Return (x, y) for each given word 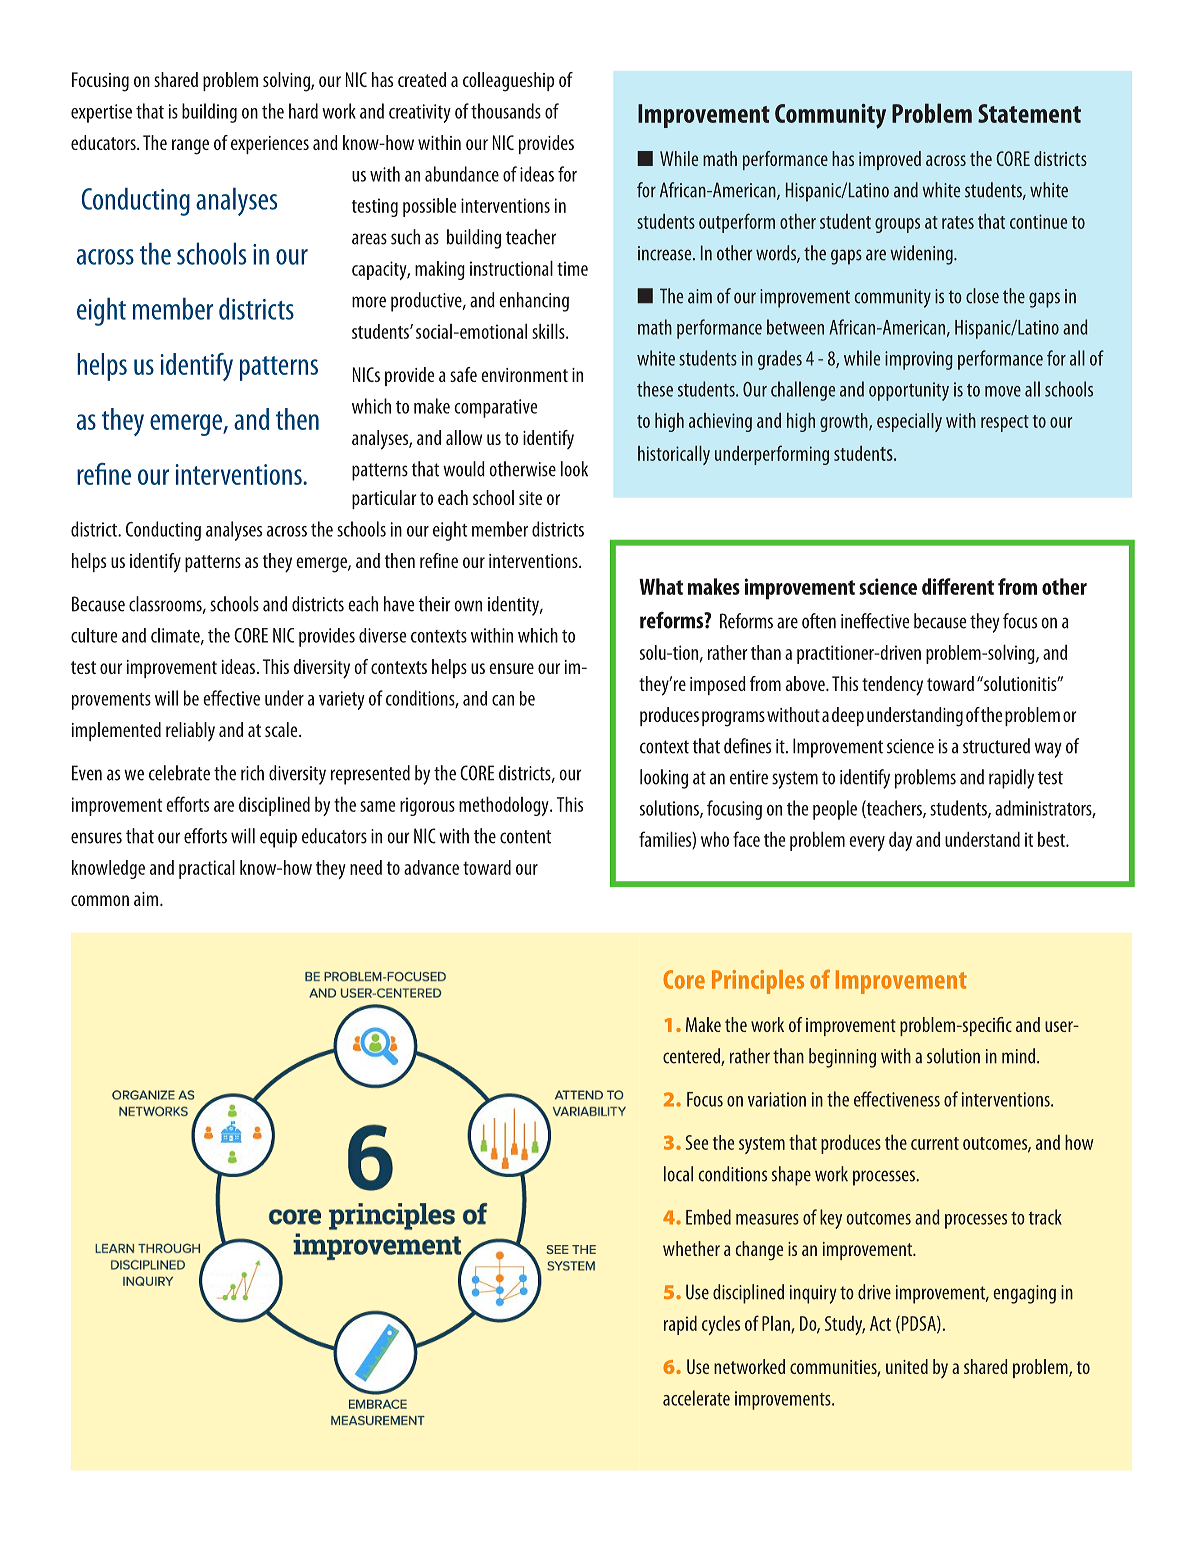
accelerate (696, 1398)
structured (996, 746)
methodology (505, 806)
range (190, 147)
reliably (190, 731)
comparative (495, 408)
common (100, 900)
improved (890, 160)
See (697, 1142)
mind (1020, 1056)
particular (384, 499)
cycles (721, 1325)
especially (909, 422)
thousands (506, 111)
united (907, 1366)
